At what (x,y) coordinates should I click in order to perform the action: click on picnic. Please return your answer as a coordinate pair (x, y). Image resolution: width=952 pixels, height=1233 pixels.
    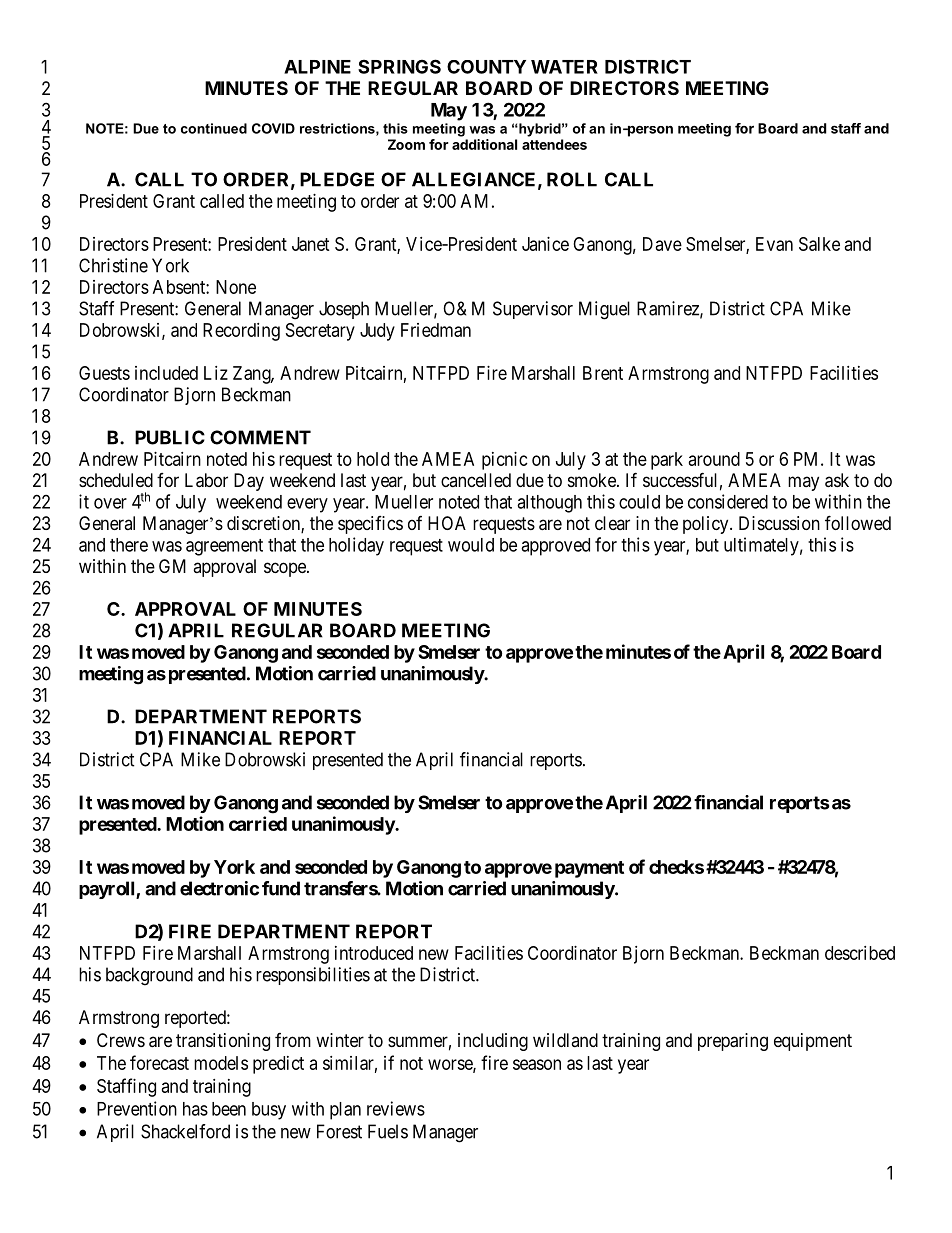
    Looking at the image, I should click on (505, 461).
